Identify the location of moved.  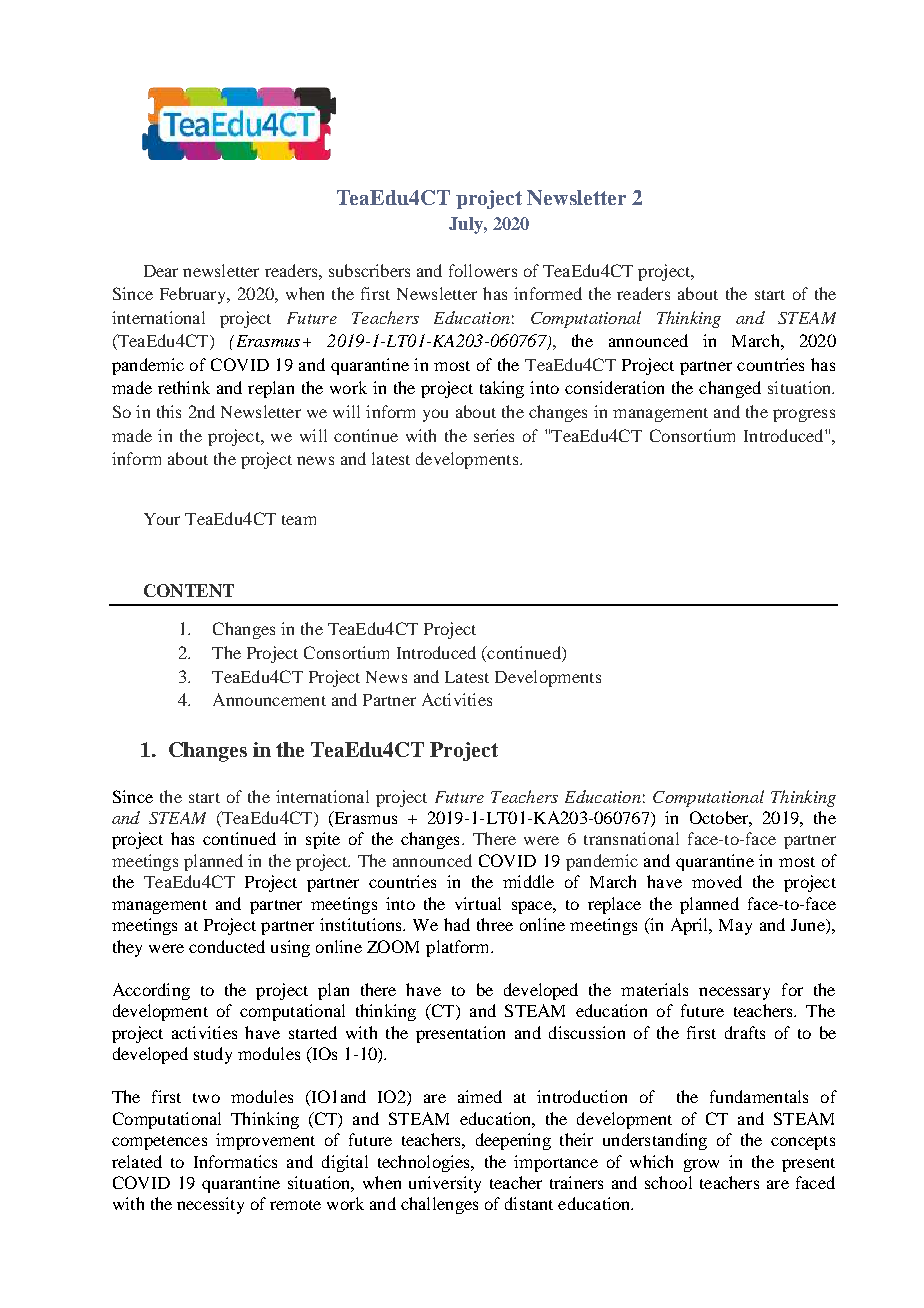
(717, 881).
